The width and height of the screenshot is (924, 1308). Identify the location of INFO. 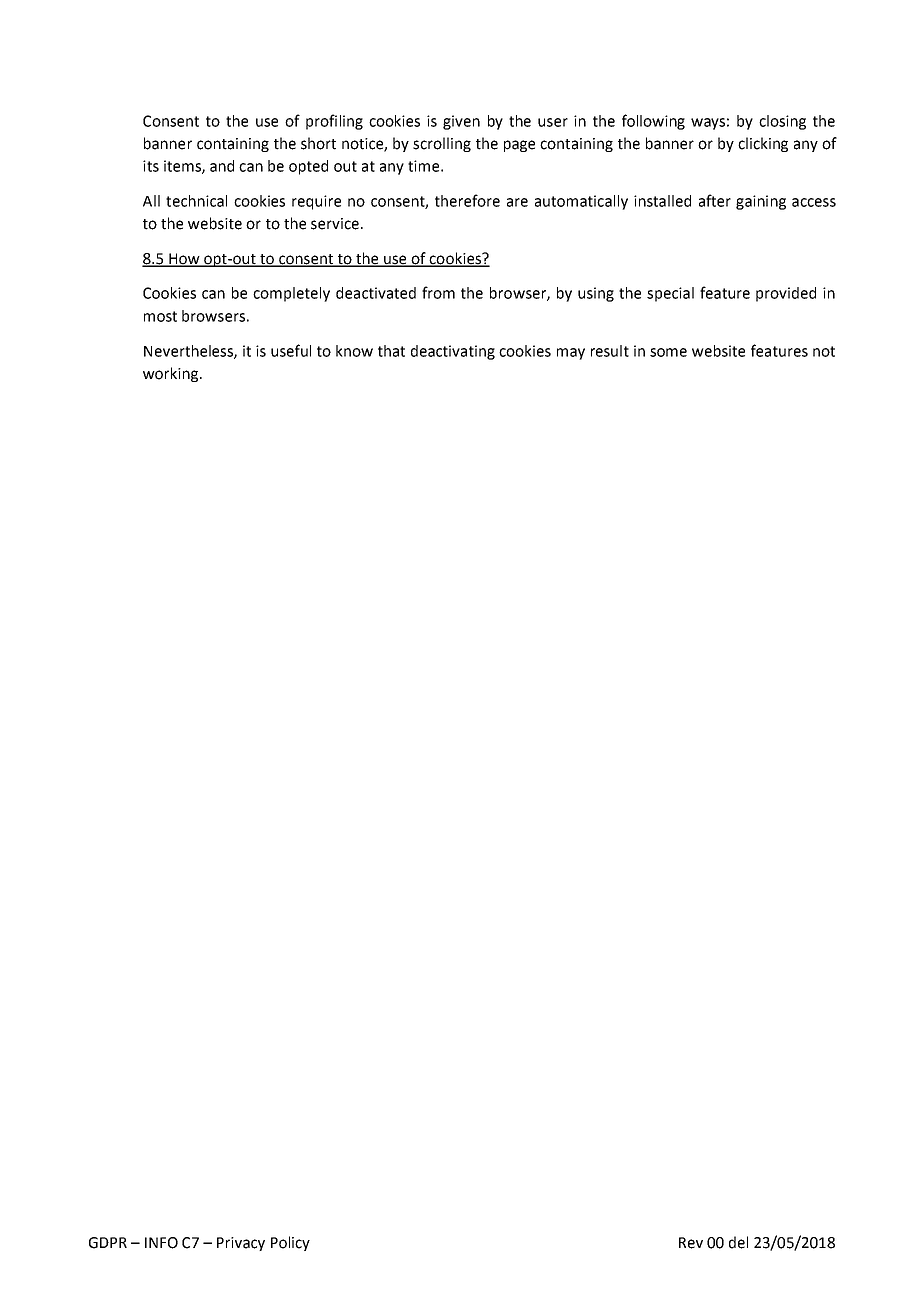
(161, 1243).
